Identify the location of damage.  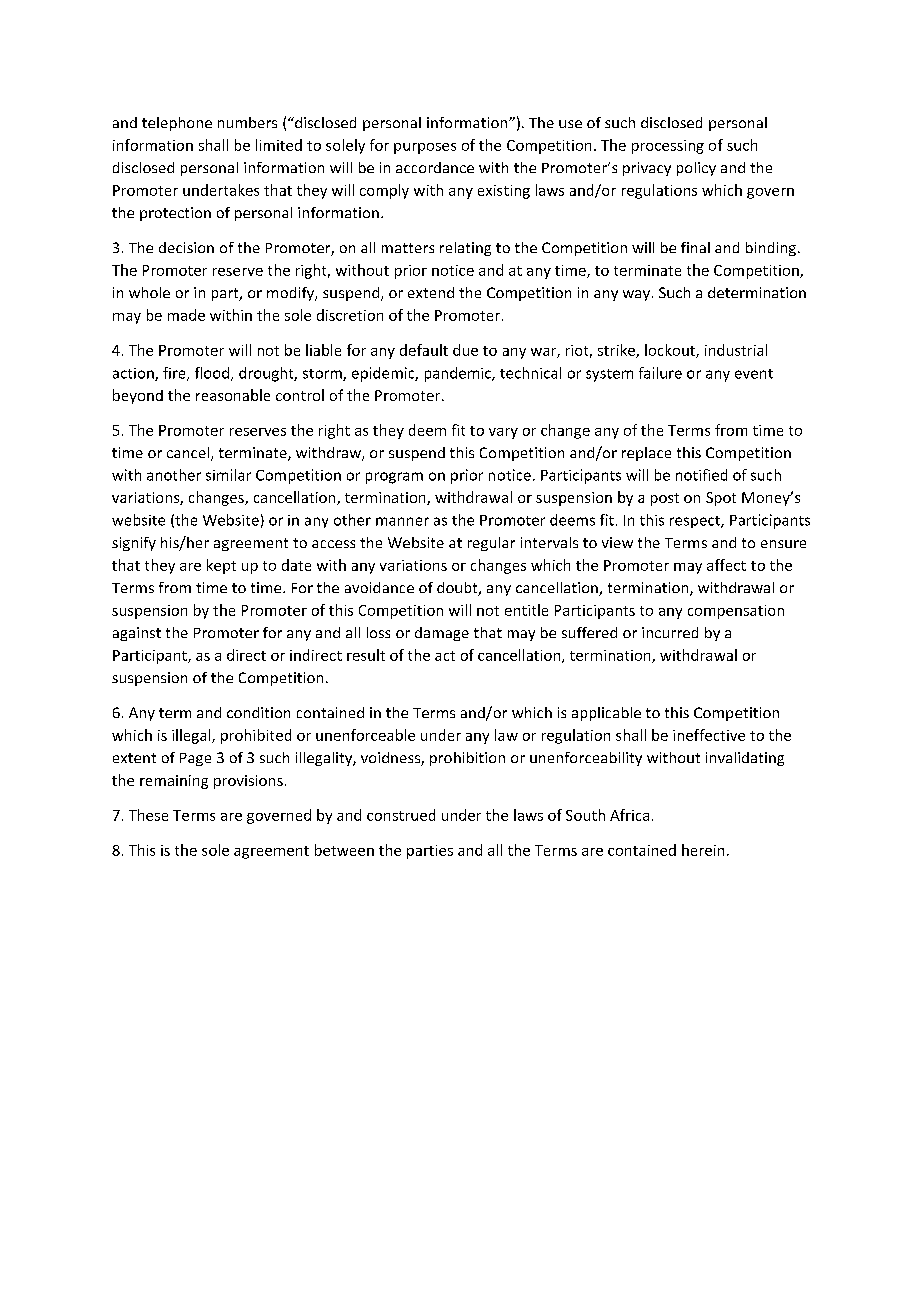
(442, 634).
